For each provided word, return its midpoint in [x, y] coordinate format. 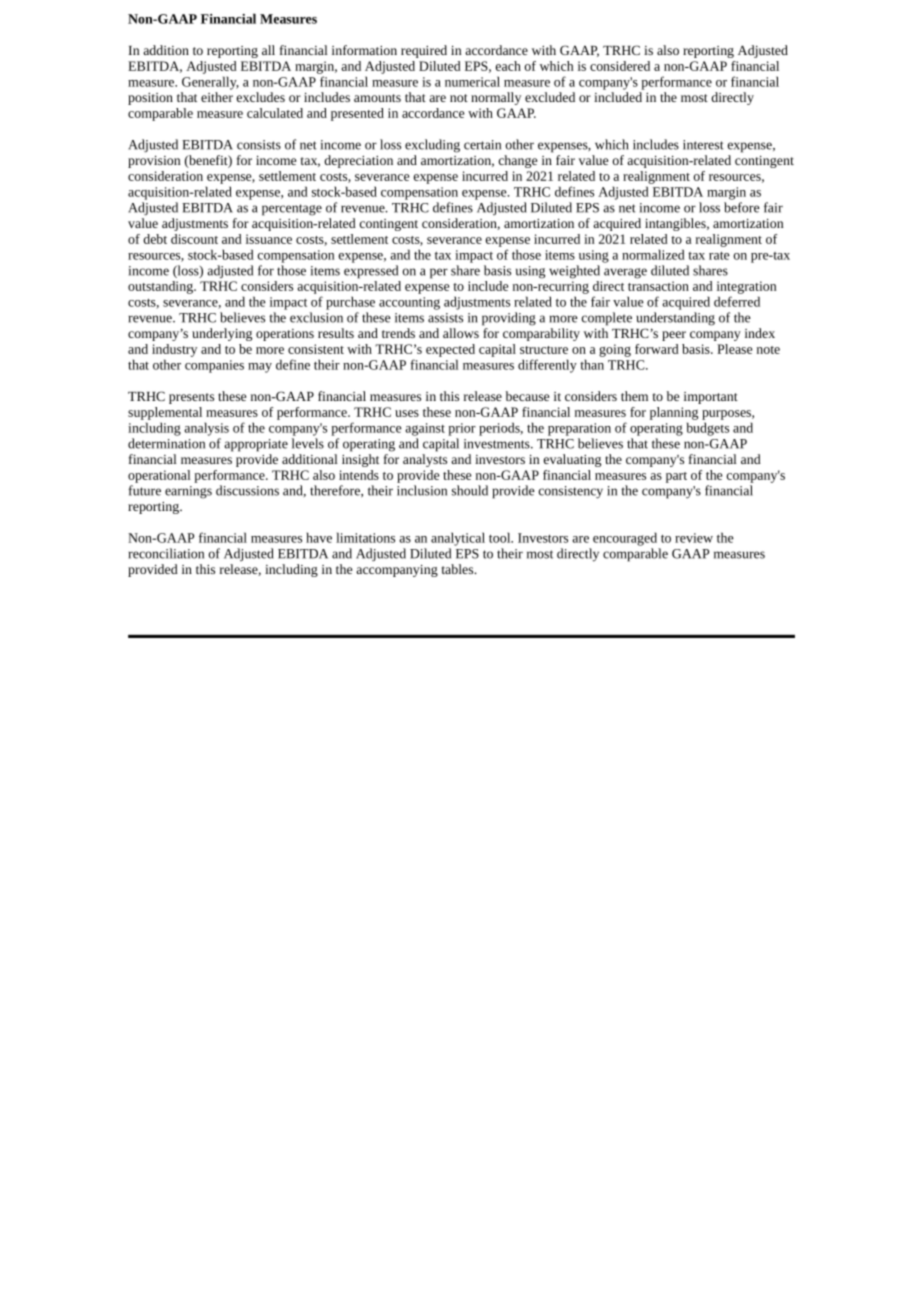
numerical [472, 81]
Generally [210, 83]
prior [462, 429]
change [518, 161]
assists [445, 318]
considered [620, 66]
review [694, 538]
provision [154, 162]
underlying [222, 334]
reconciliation [166, 553]
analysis [206, 429]
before [742, 207]
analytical [458, 539]
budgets [708, 429]
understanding [676, 319]
